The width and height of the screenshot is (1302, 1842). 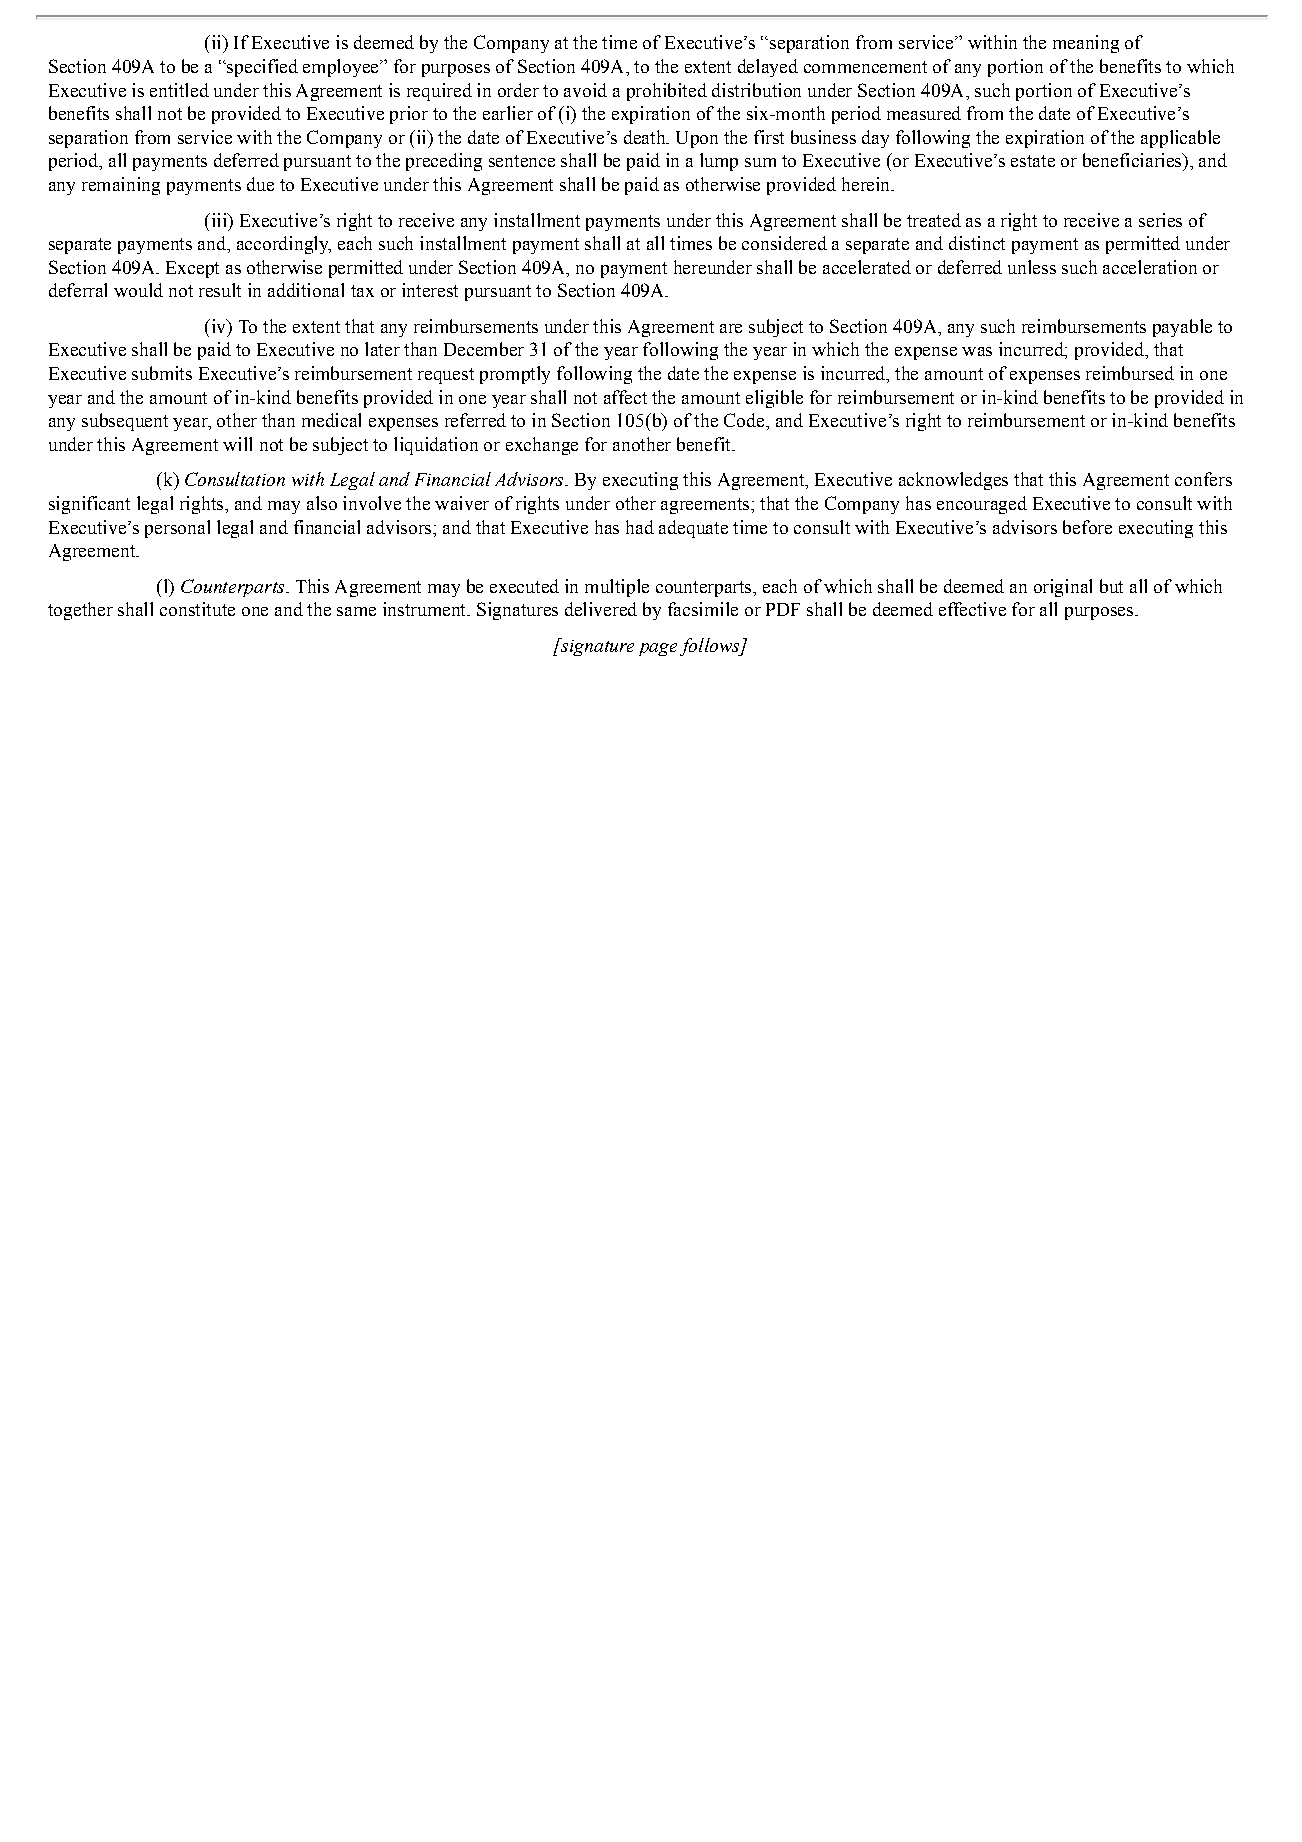 What do you see at coordinates (261, 68) in the screenshot?
I see `specified` at bounding box center [261, 68].
